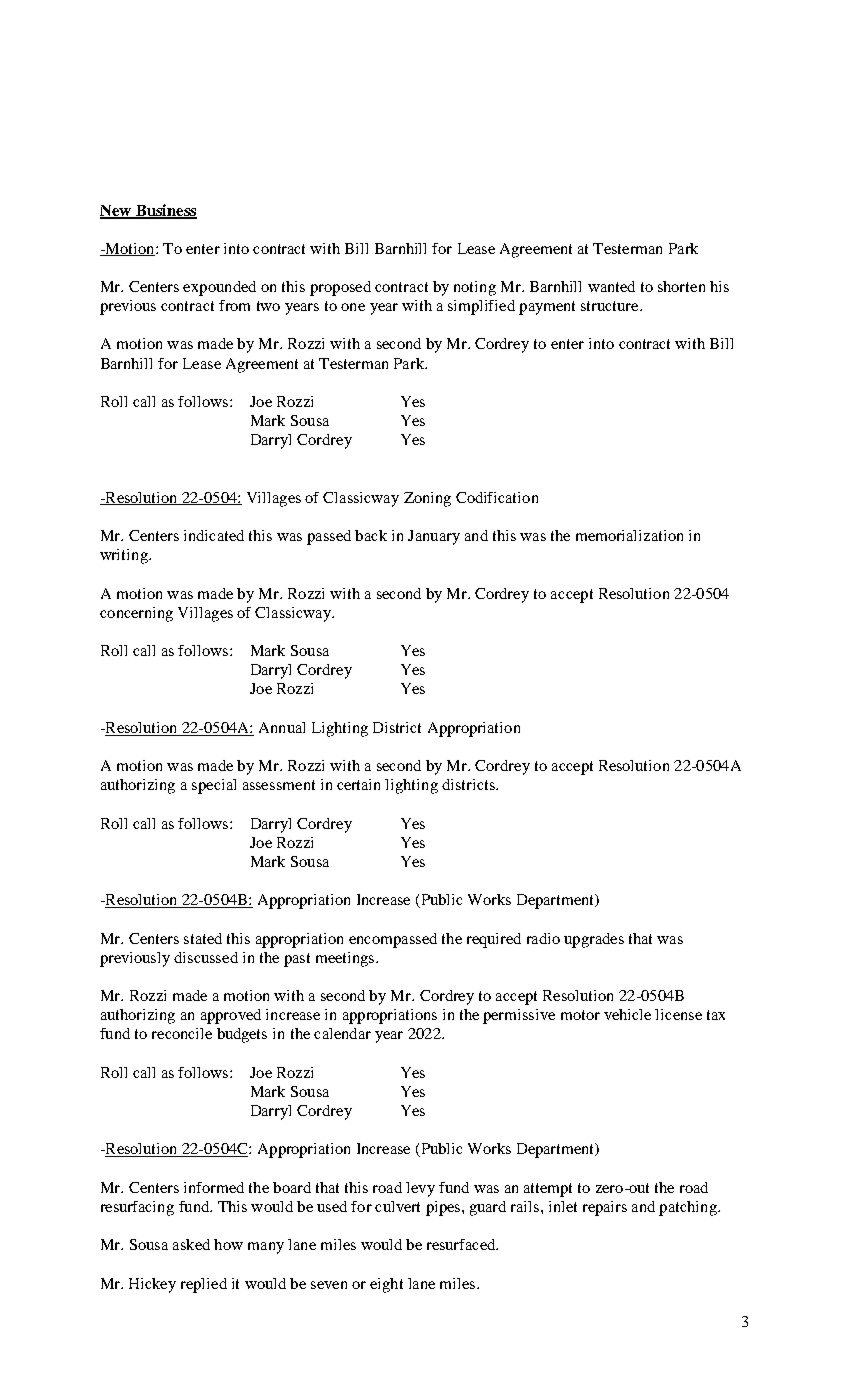 This page has width=849, height=1400. I want to click on wanted, so click(611, 286).
